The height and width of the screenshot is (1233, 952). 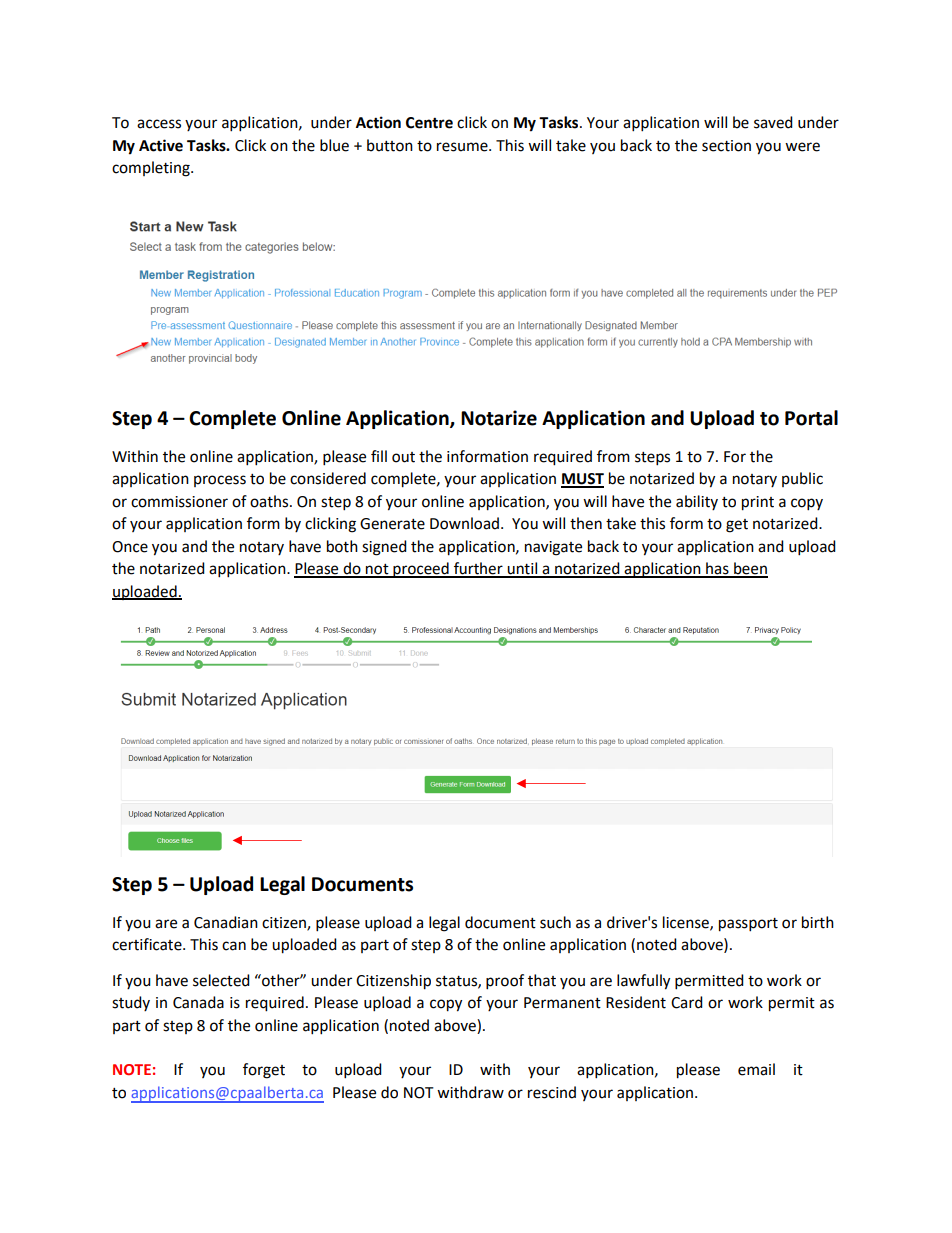 I want to click on rescind, so click(x=552, y=1092).
